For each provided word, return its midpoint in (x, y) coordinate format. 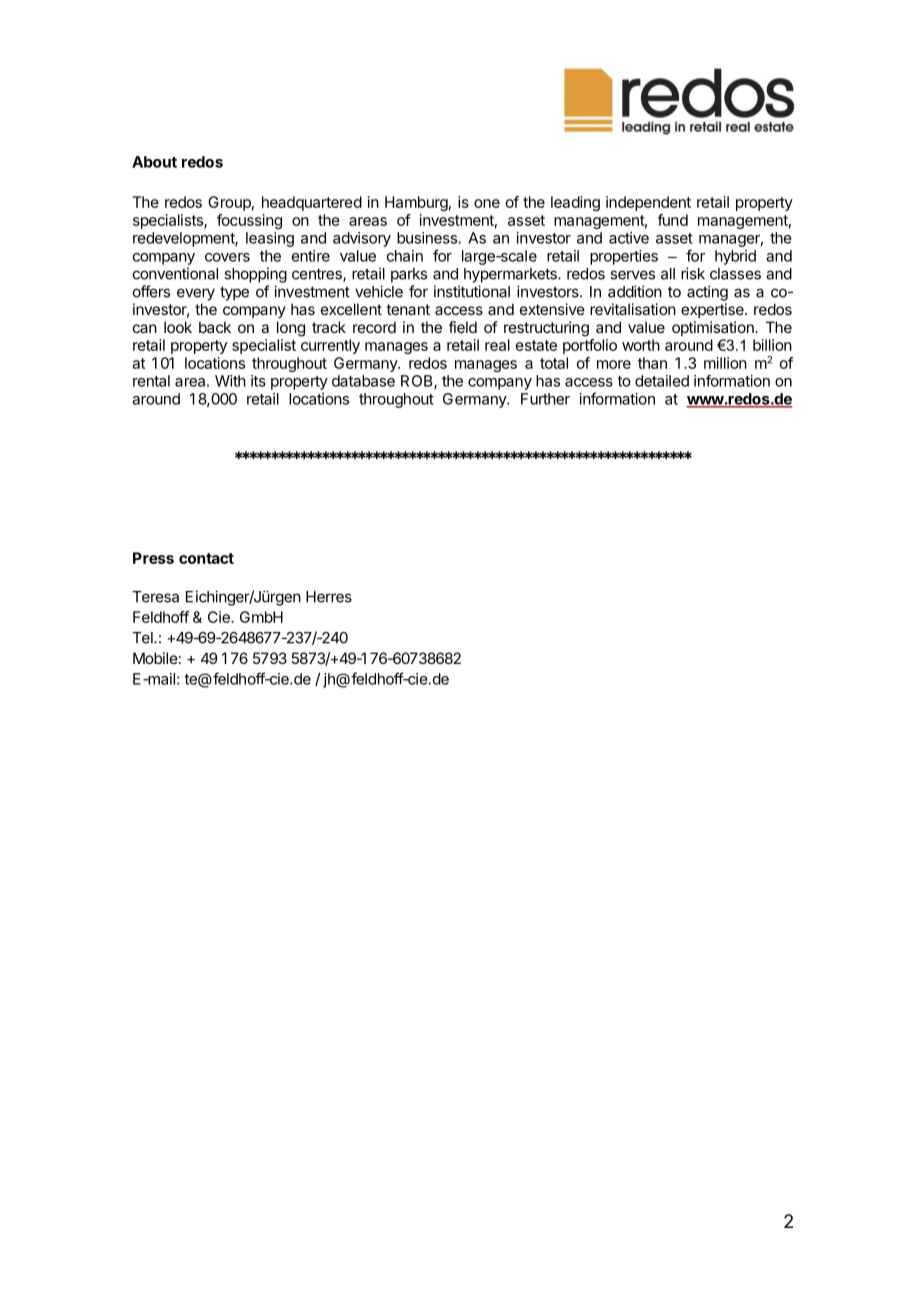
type (234, 293)
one (487, 203)
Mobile (155, 658)
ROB (418, 382)
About (154, 162)
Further (545, 399)
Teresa (155, 597)
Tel (143, 638)
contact (206, 558)
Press (153, 558)
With (230, 381)
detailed (662, 381)
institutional (472, 291)
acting (707, 293)
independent (648, 203)
